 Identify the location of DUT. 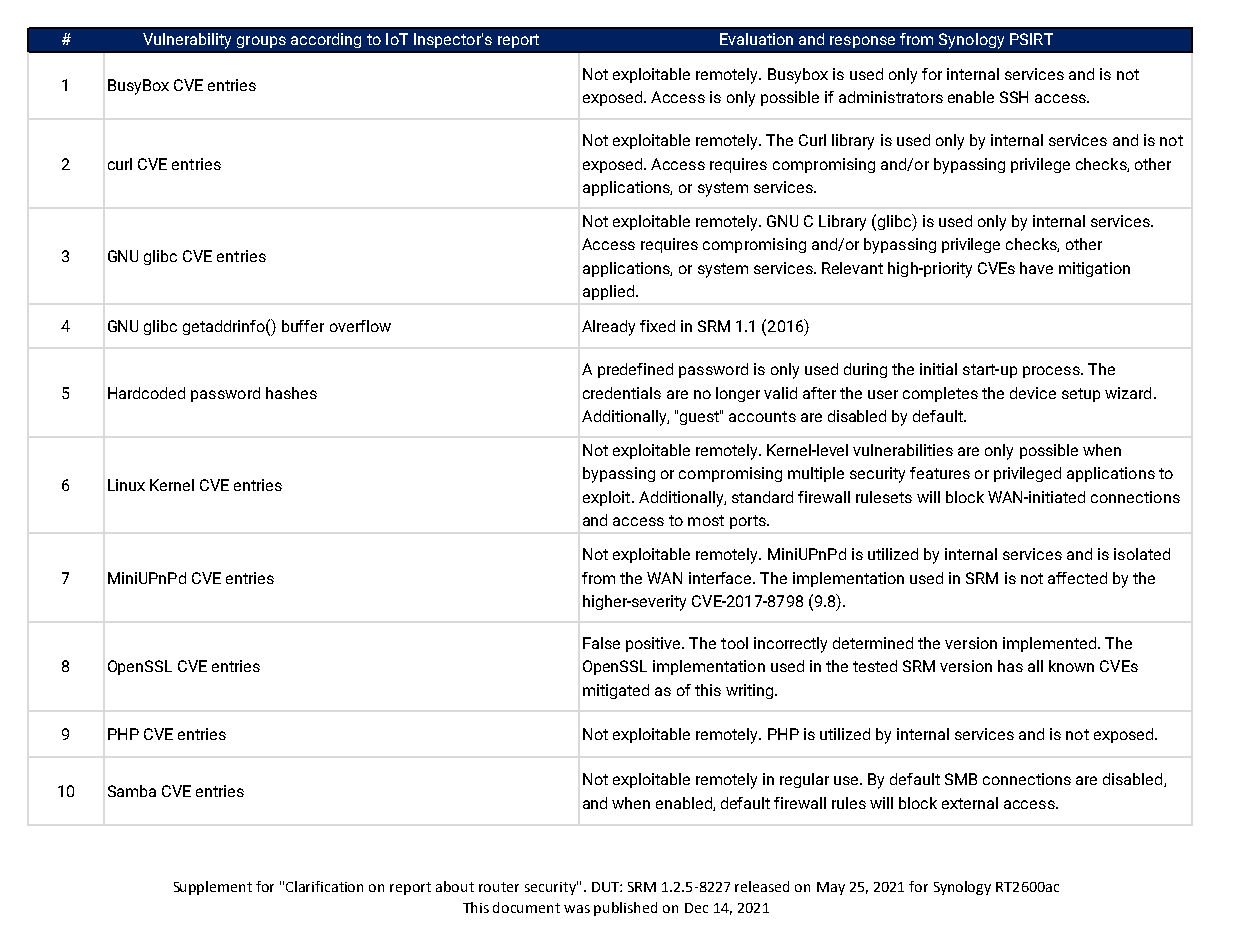
(606, 887).
